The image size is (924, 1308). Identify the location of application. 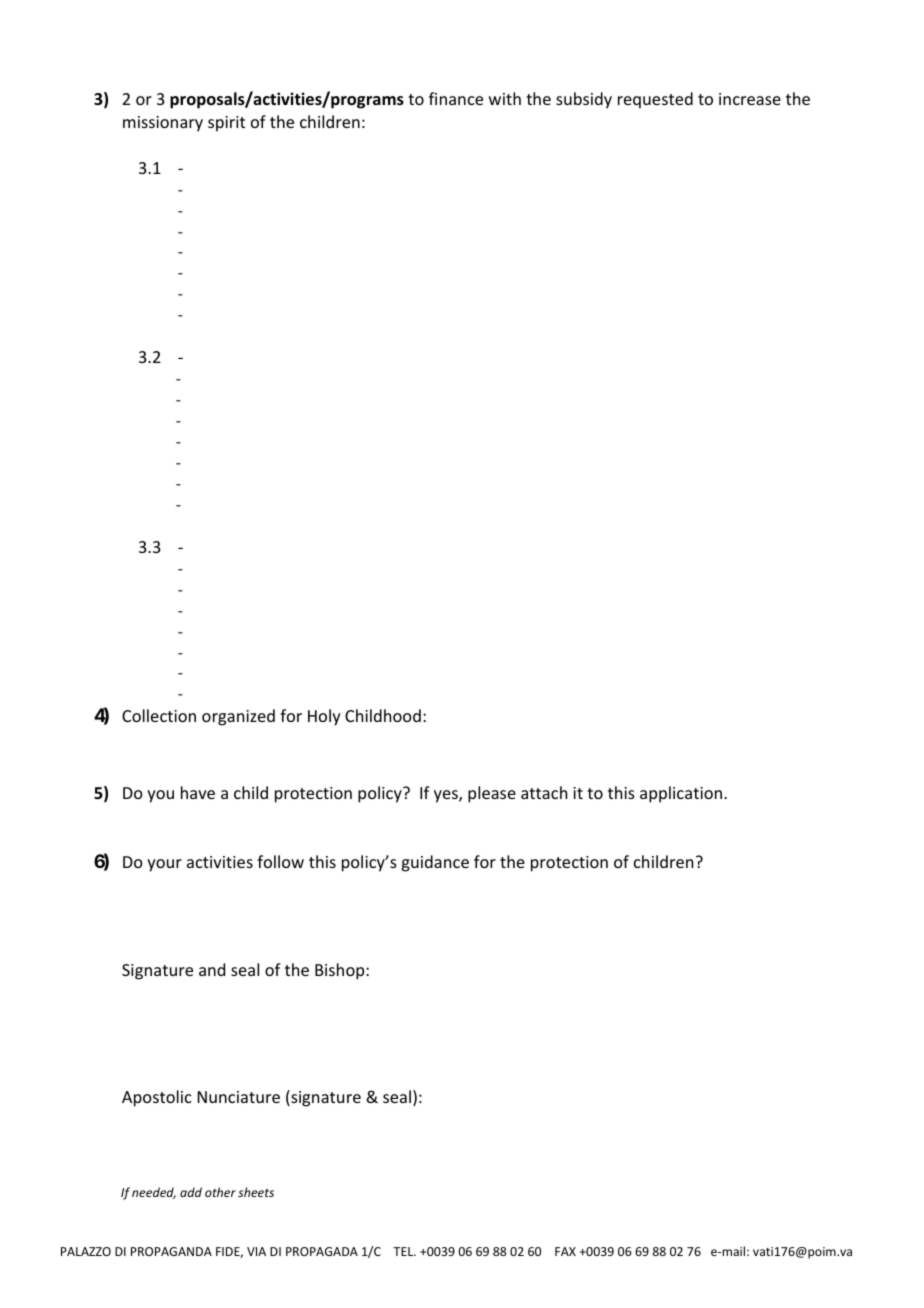
(682, 794).
